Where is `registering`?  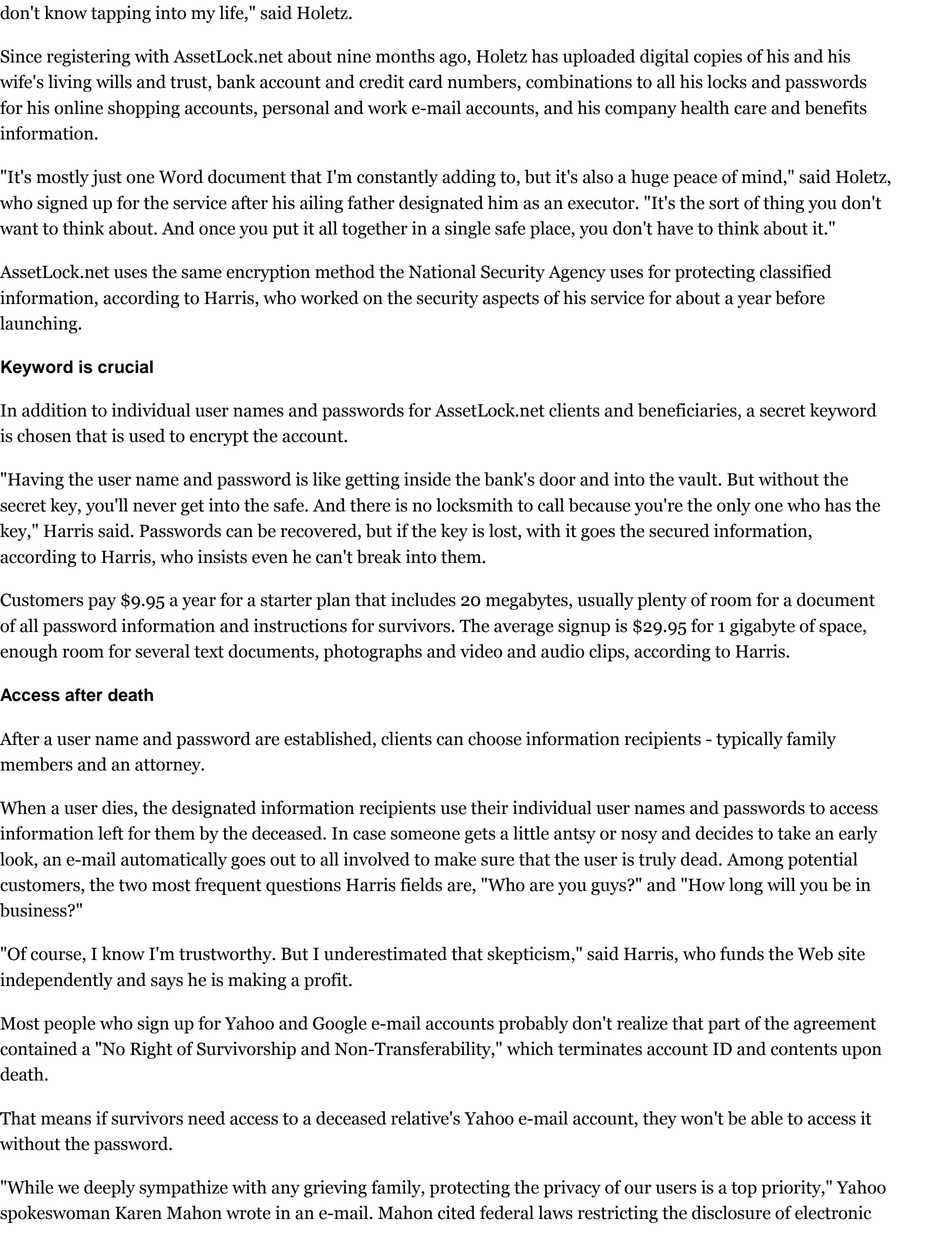
registering is located at coordinates (89, 58).
